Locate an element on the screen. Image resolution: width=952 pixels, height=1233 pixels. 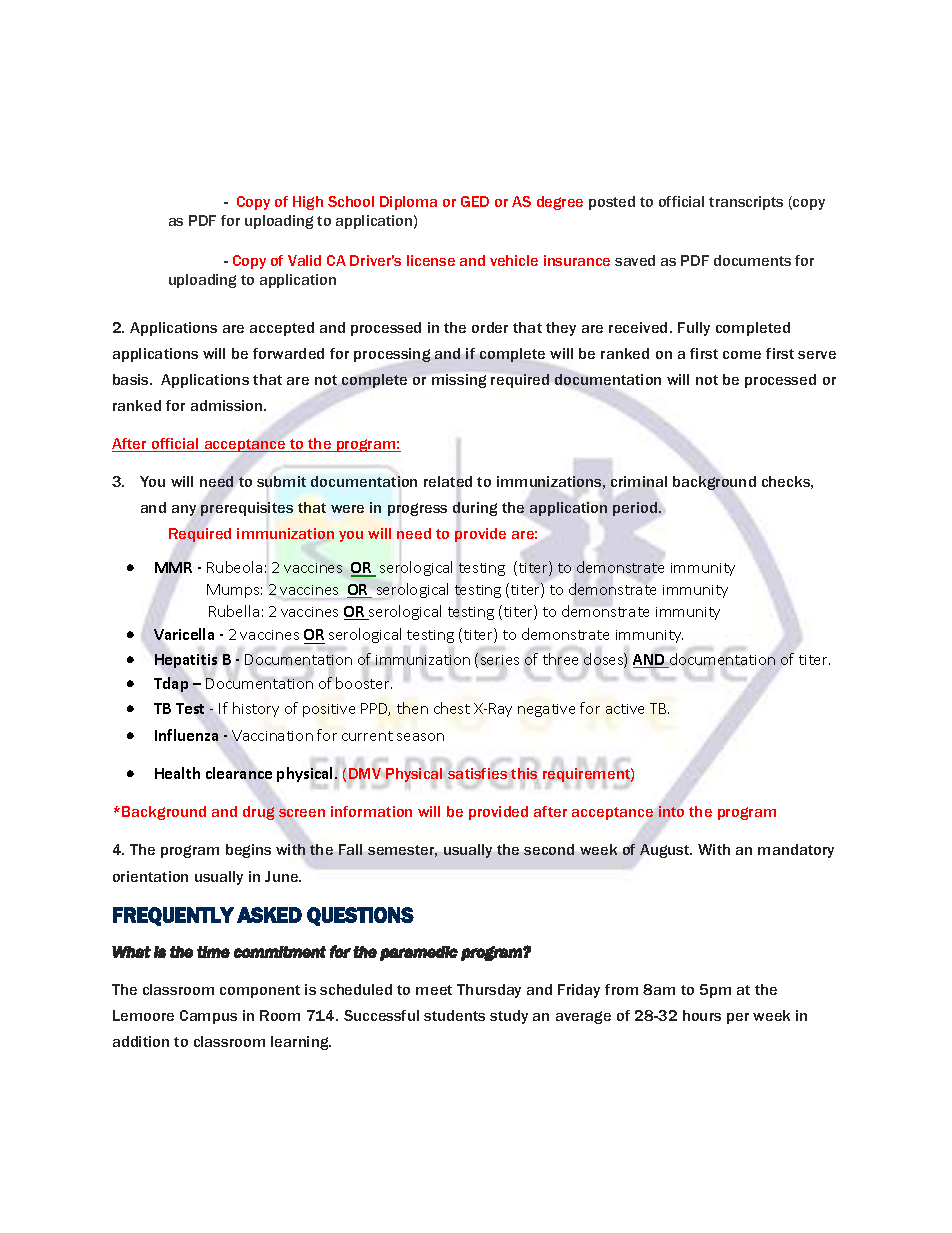
related is located at coordinates (448, 481).
